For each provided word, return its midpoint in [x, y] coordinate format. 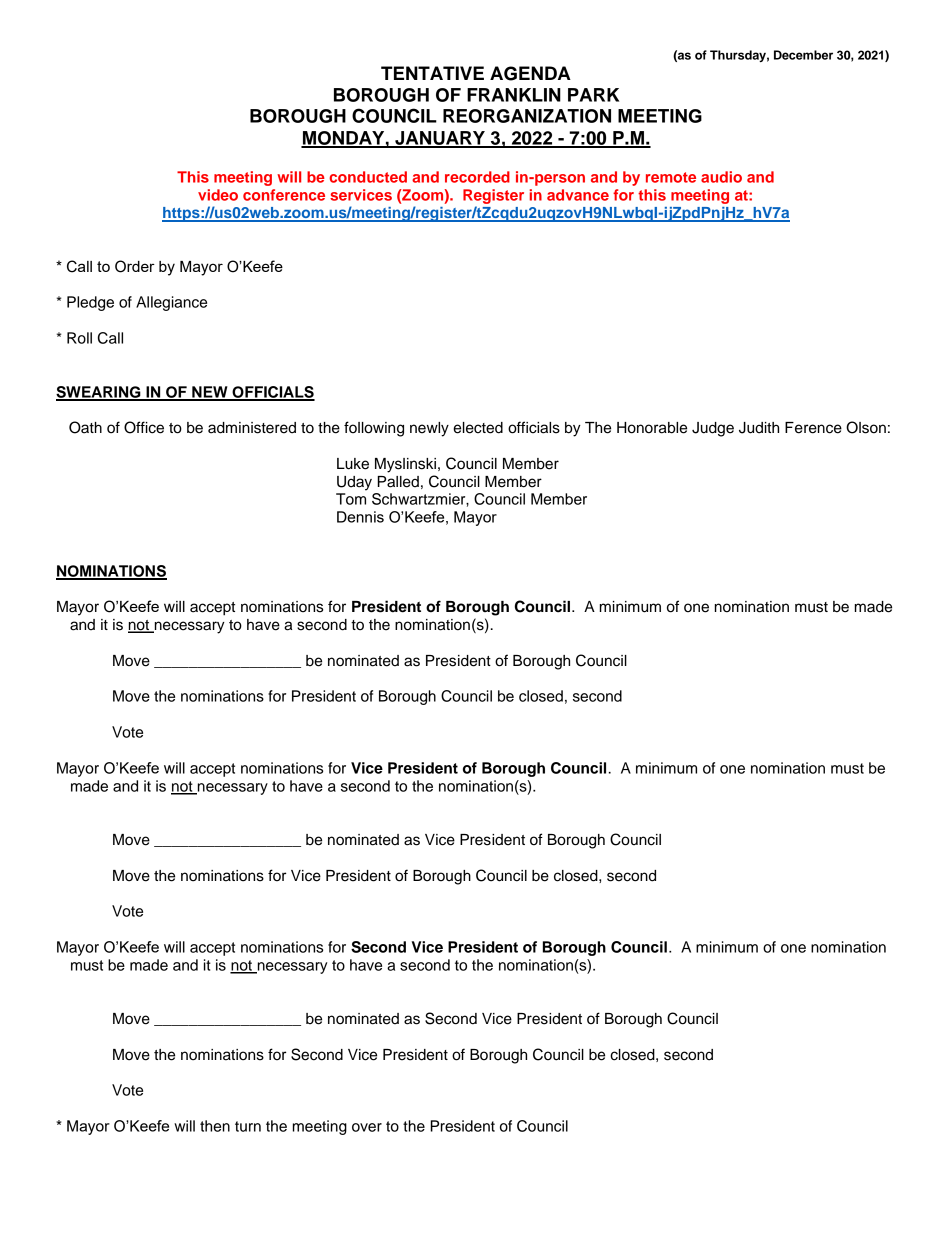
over [367, 1127]
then [215, 1126]
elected [478, 428]
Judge [713, 429]
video [218, 195]
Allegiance [171, 303]
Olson [866, 427]
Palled [398, 482]
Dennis [360, 517]
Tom [351, 499]
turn [248, 1126]
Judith [759, 428]
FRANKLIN [514, 95]
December [803, 55]
